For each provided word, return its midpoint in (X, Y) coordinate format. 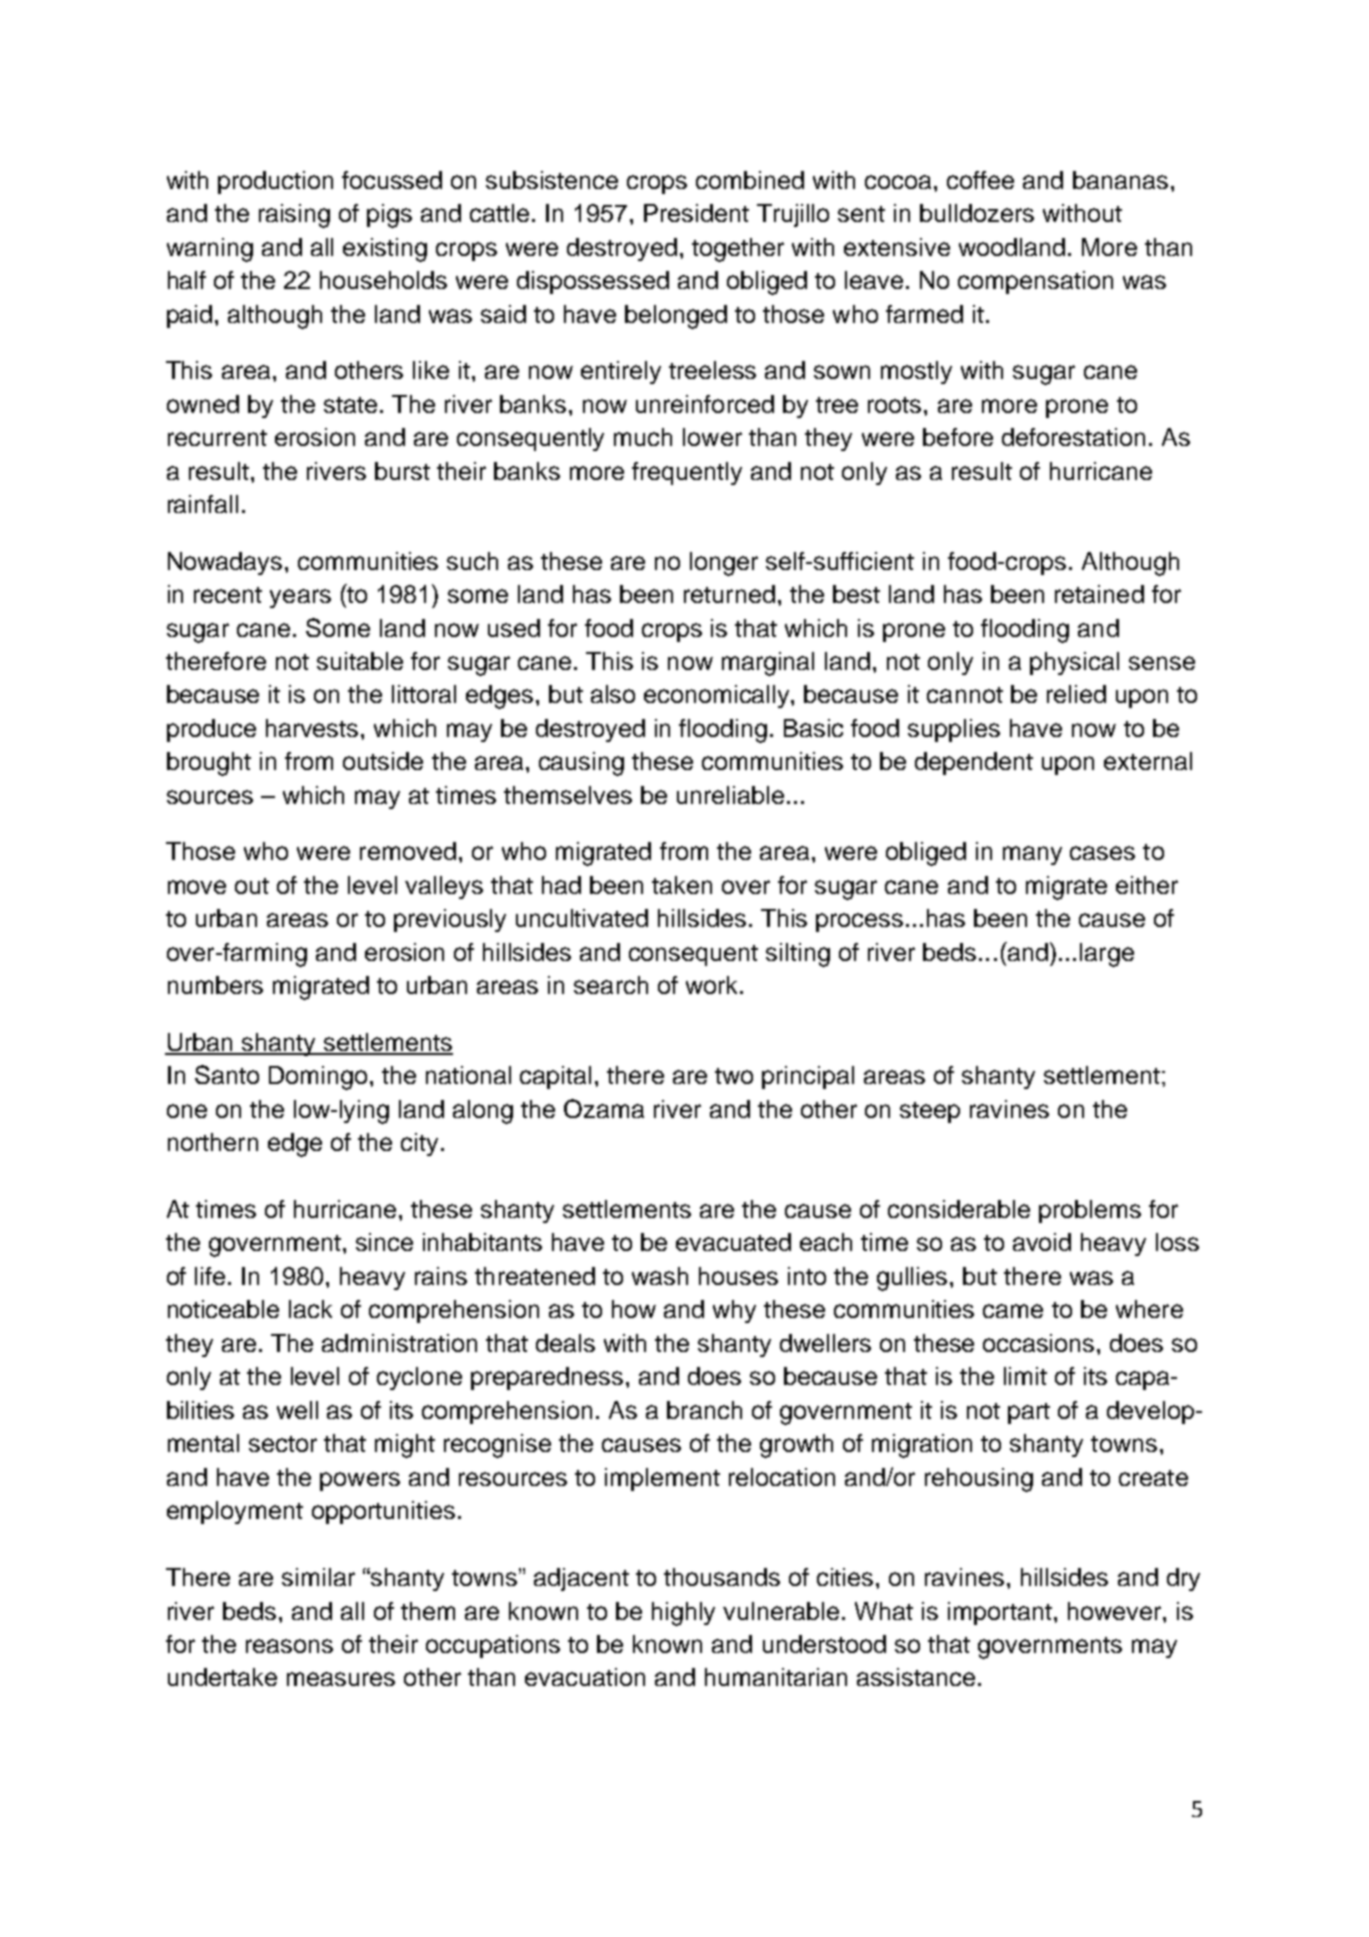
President (696, 213)
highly (683, 1614)
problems (1090, 1211)
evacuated (733, 1242)
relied (1076, 694)
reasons (289, 1646)
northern (213, 1142)
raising (294, 216)
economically (718, 696)
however (1116, 1611)
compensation (1035, 282)
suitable (360, 661)
